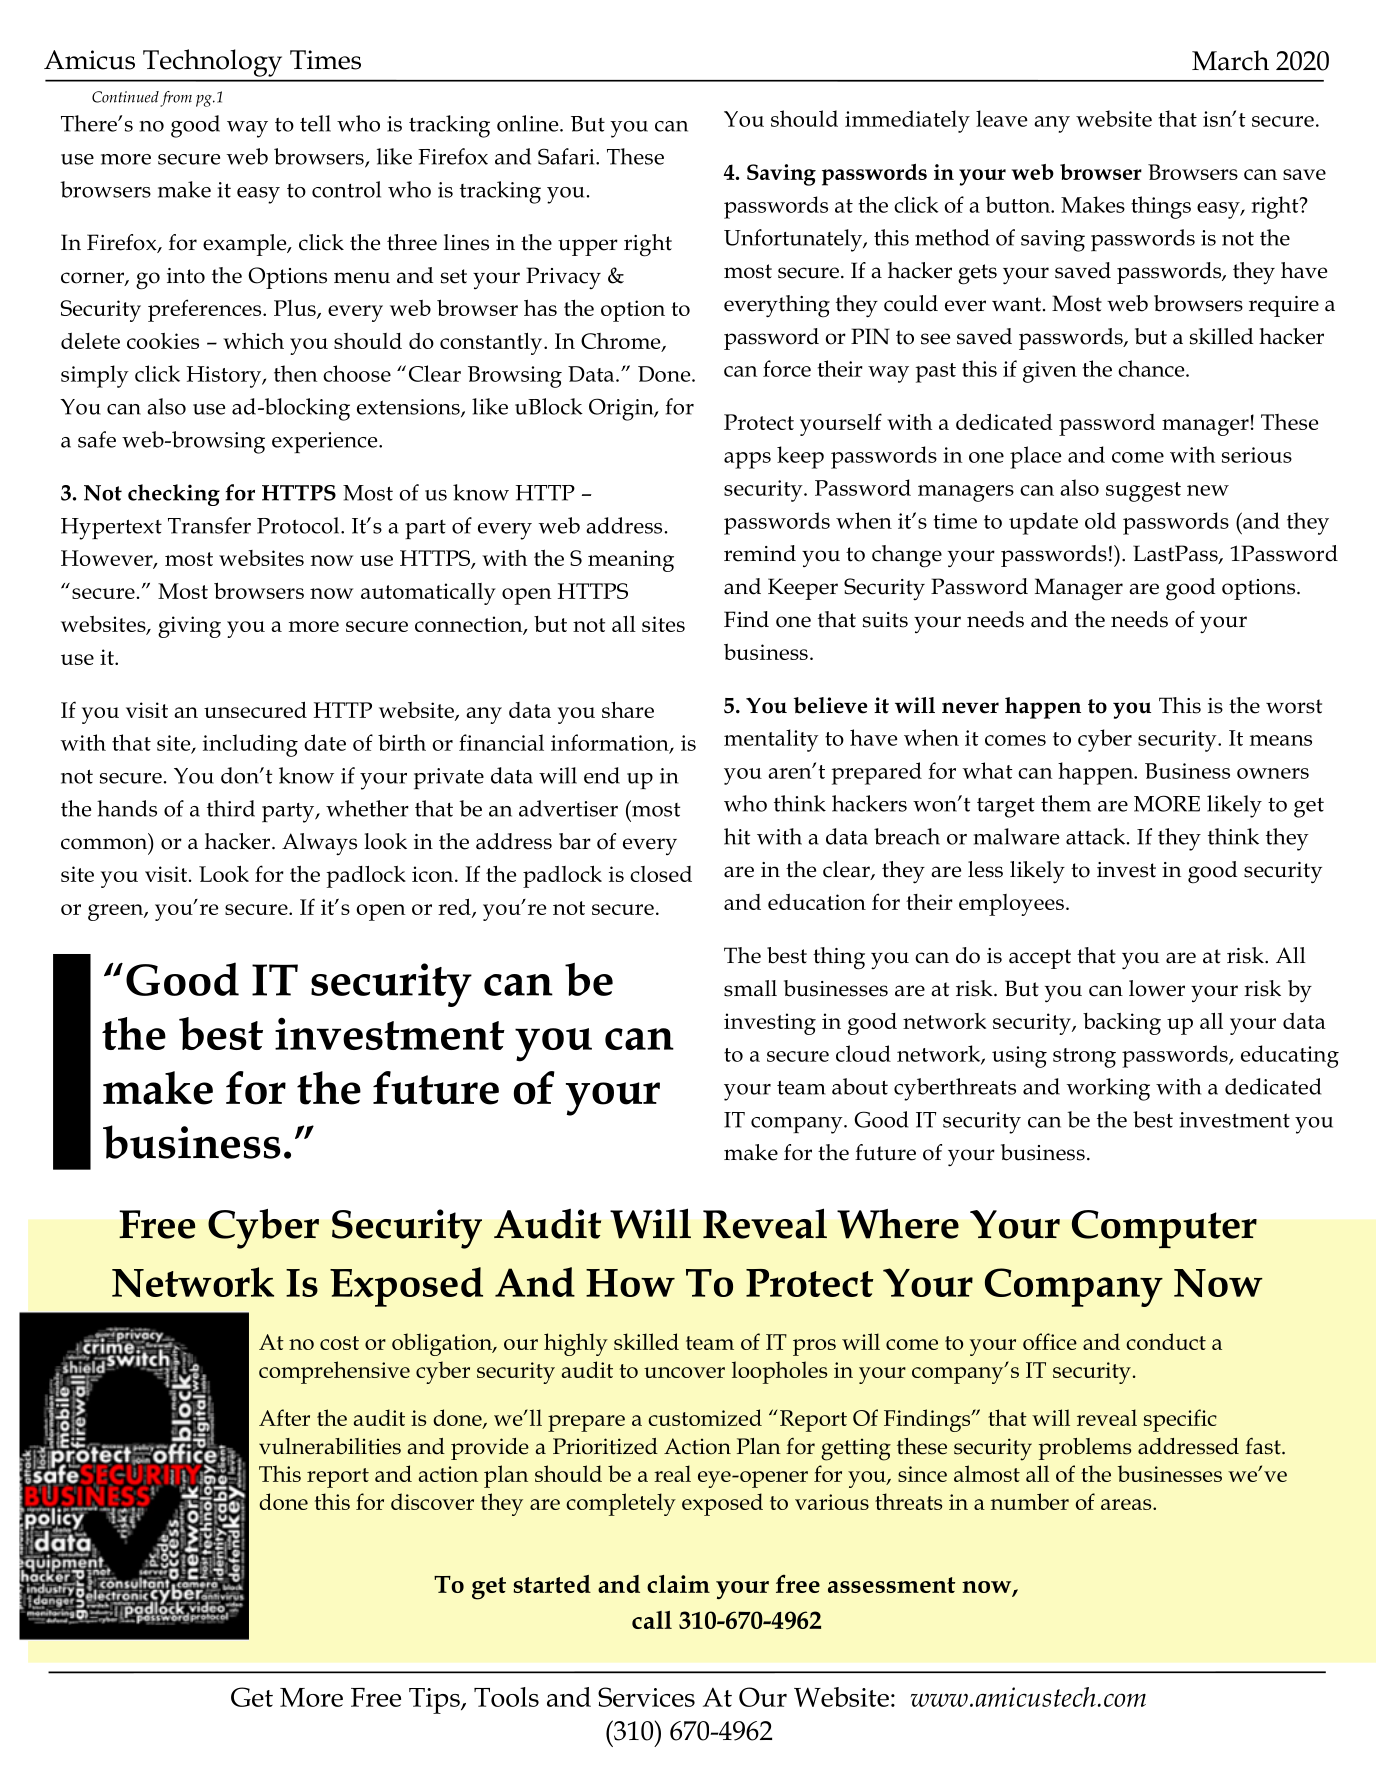  What do you see at coordinates (1100, 520) in the page?
I see `old` at bounding box center [1100, 520].
